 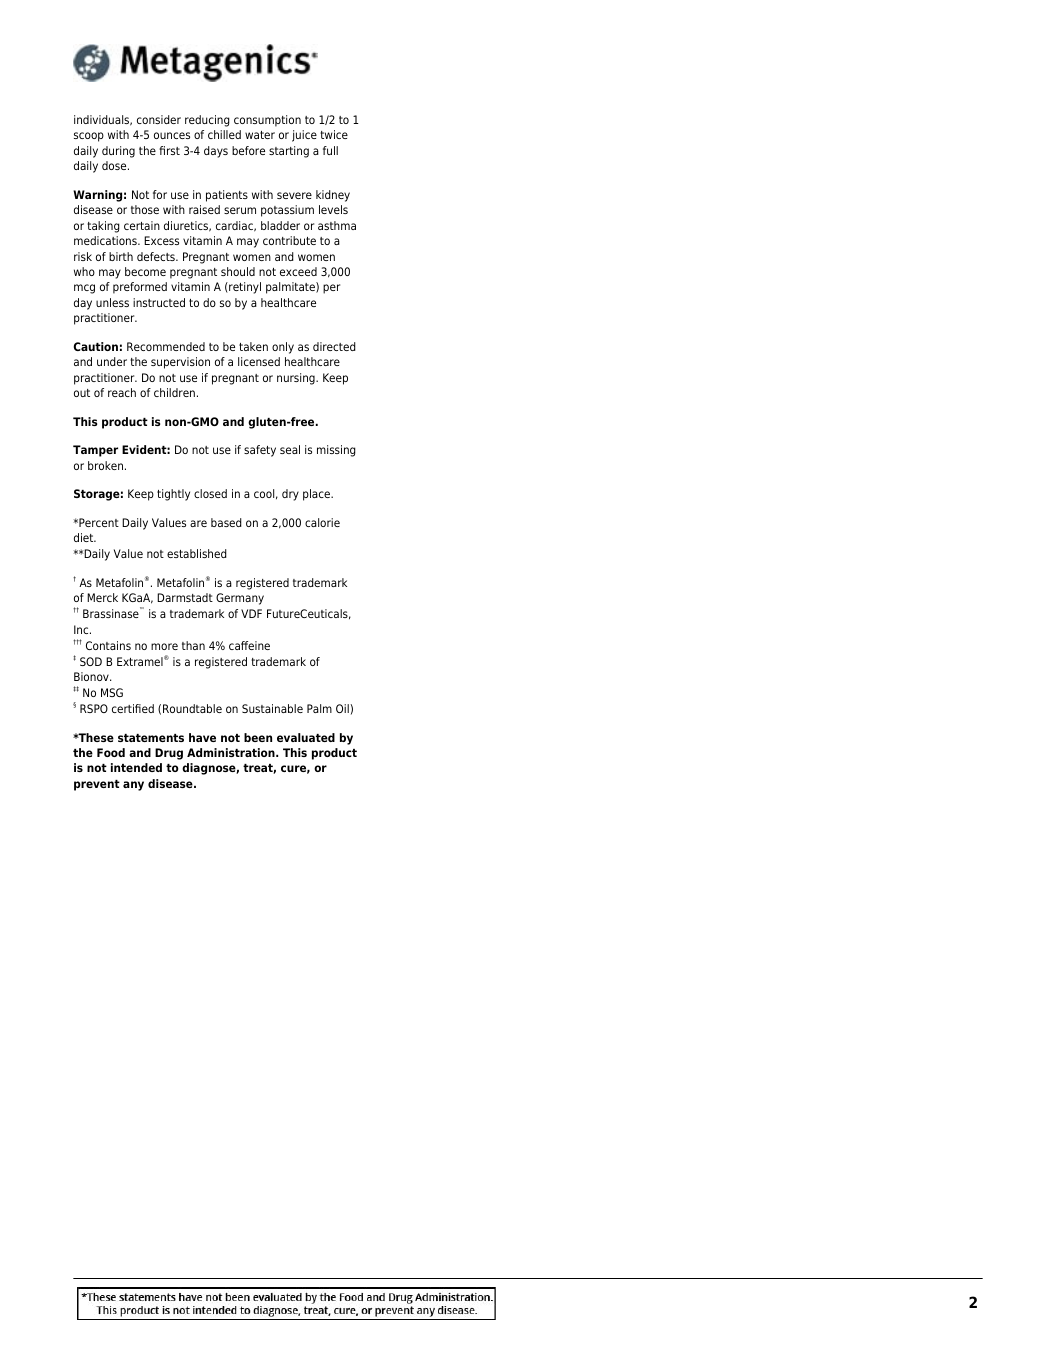 What do you see at coordinates (112, 302) in the image?
I see `unless` at bounding box center [112, 302].
